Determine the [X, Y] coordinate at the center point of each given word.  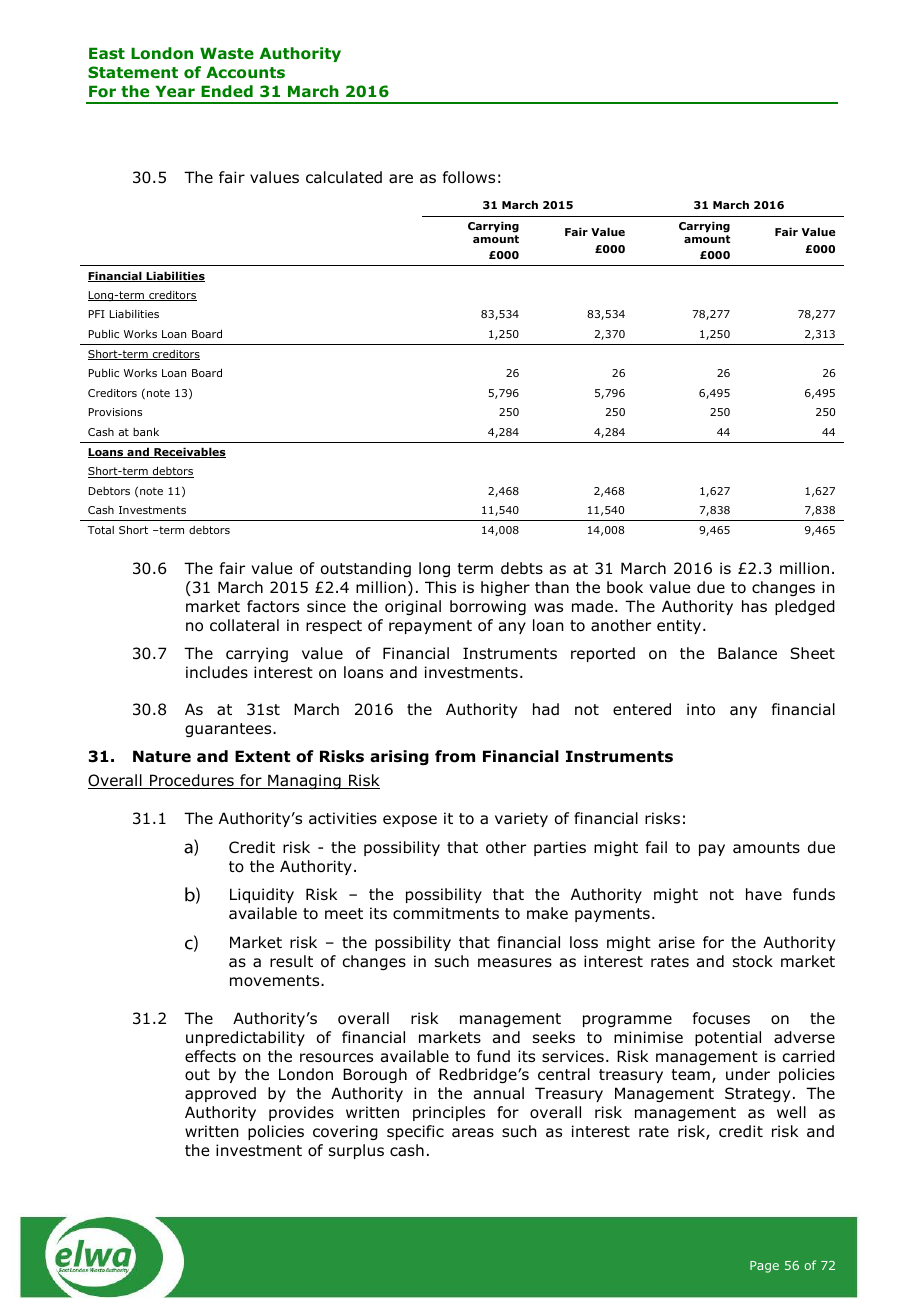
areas [473, 1132]
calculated [344, 177]
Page [764, 1267]
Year [175, 91]
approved [220, 1094]
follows [469, 177]
